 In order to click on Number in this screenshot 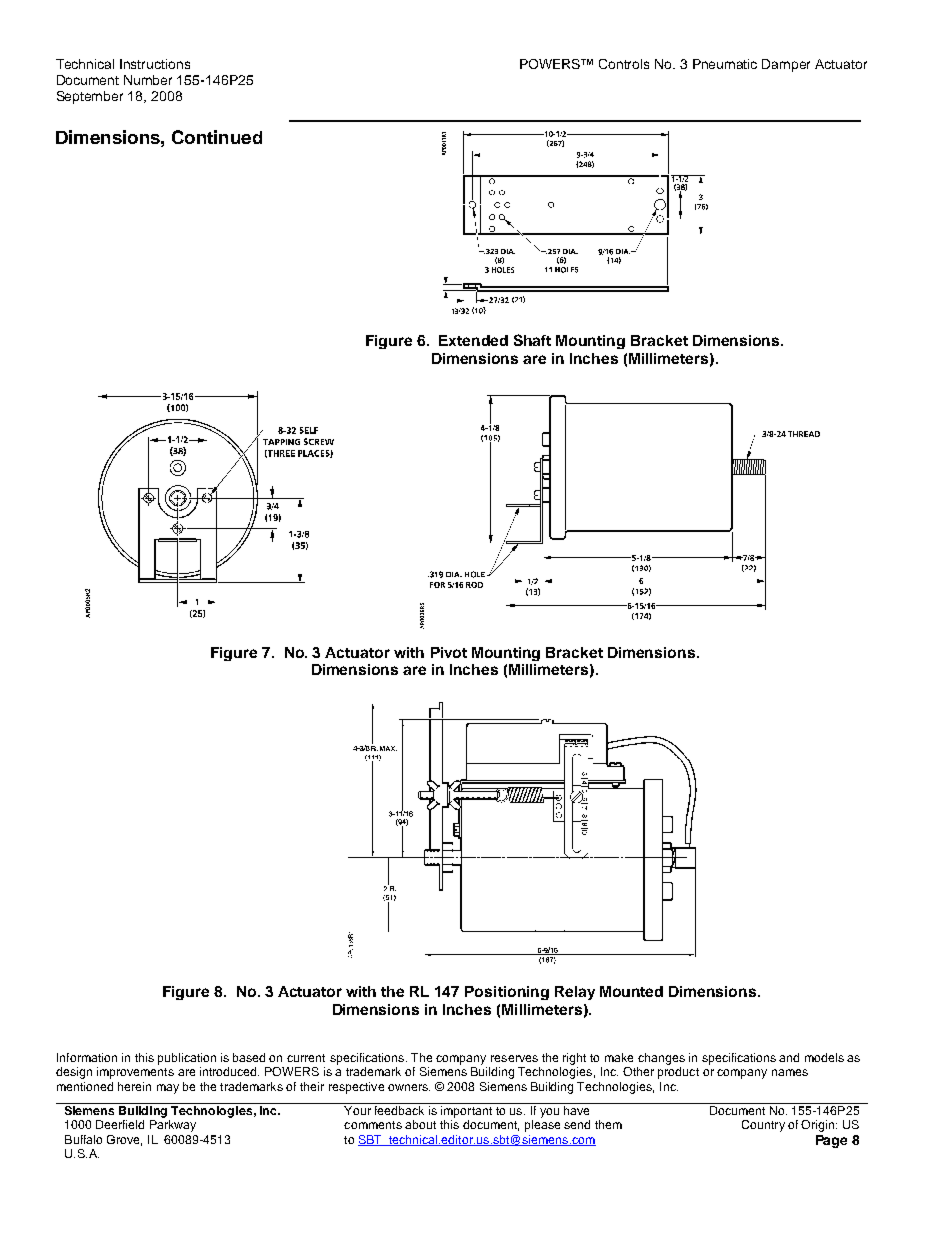, I will do `click(148, 80)`.
